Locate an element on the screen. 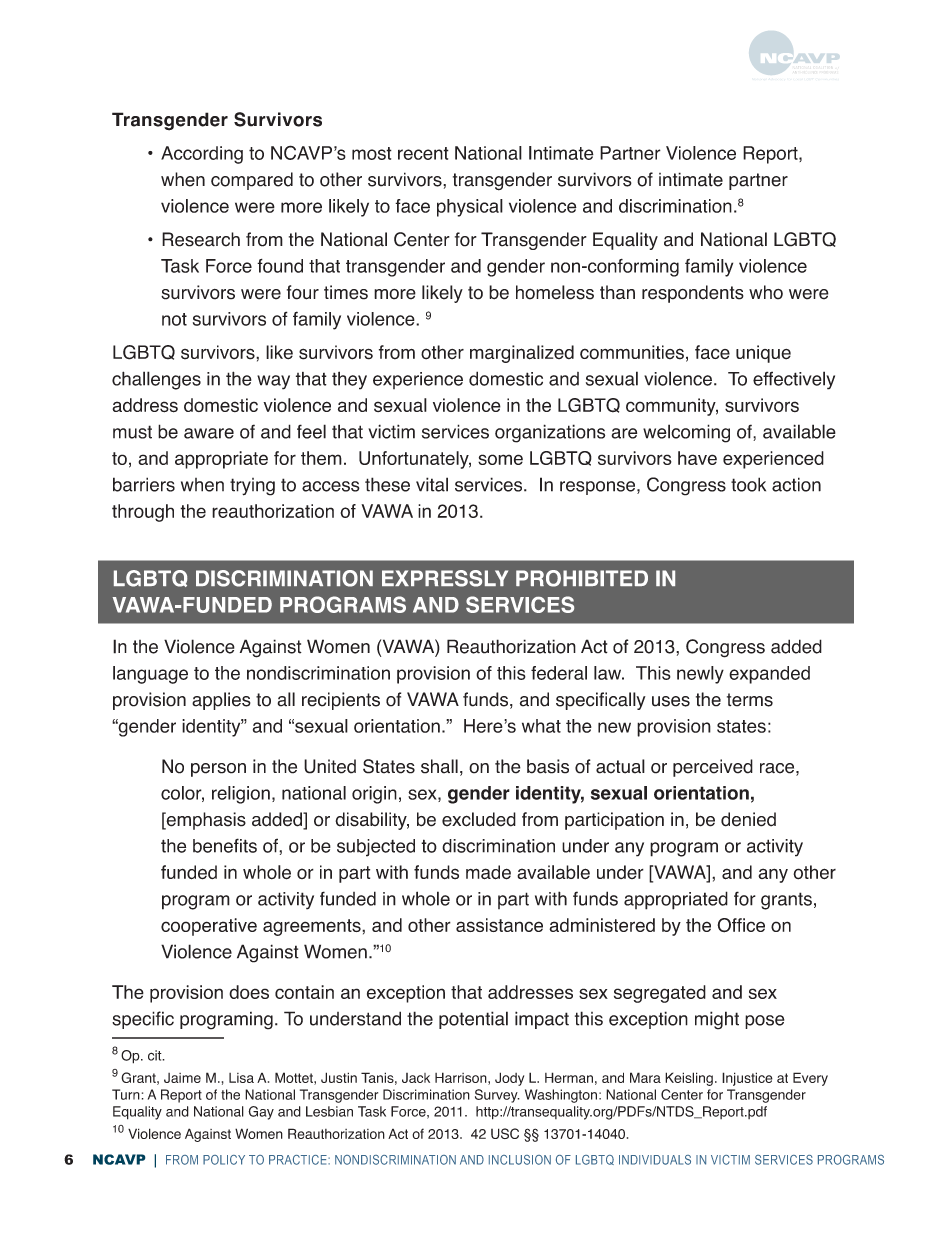  physical is located at coordinates (470, 208).
